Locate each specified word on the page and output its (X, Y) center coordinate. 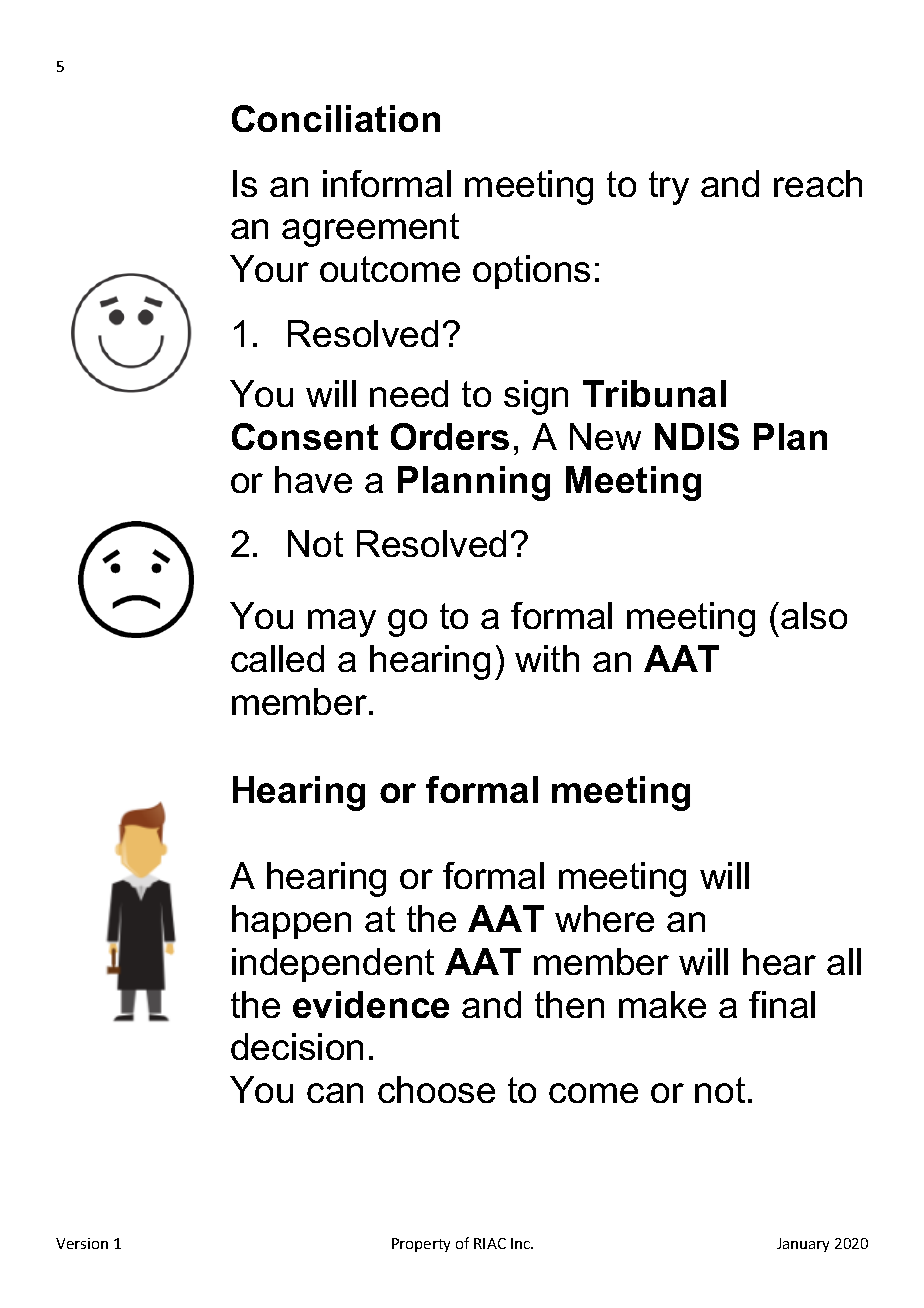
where (604, 918)
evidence (371, 1004)
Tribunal (654, 393)
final (782, 1004)
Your (269, 268)
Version (82, 1243)
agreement (370, 230)
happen (291, 922)
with (547, 658)
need (409, 393)
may (342, 623)
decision (297, 1046)
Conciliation (336, 118)
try (669, 188)
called (277, 658)
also (814, 615)
